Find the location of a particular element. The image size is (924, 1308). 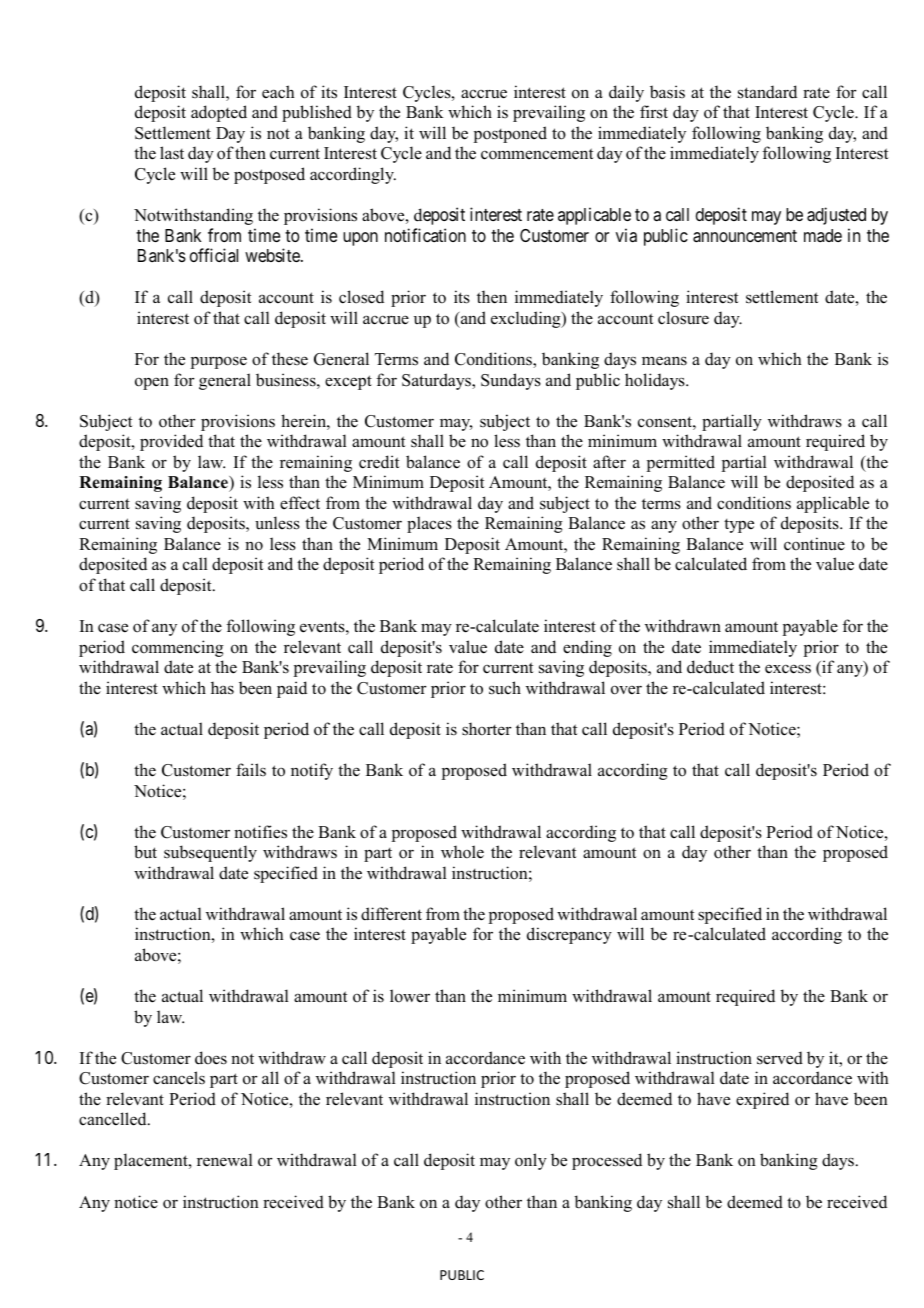

different is located at coordinates (391, 914).
